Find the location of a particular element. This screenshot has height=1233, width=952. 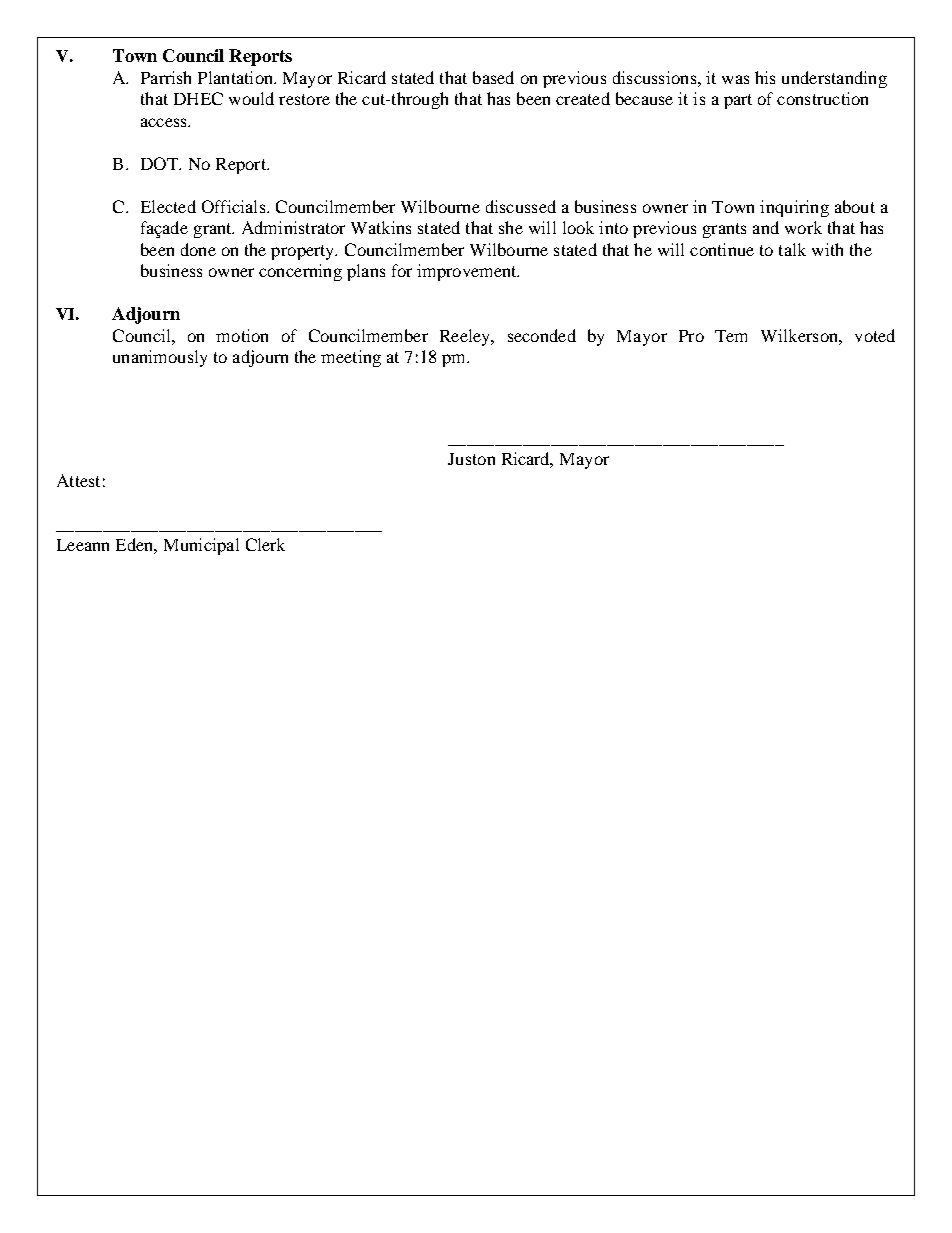

motion is located at coordinates (242, 335).
